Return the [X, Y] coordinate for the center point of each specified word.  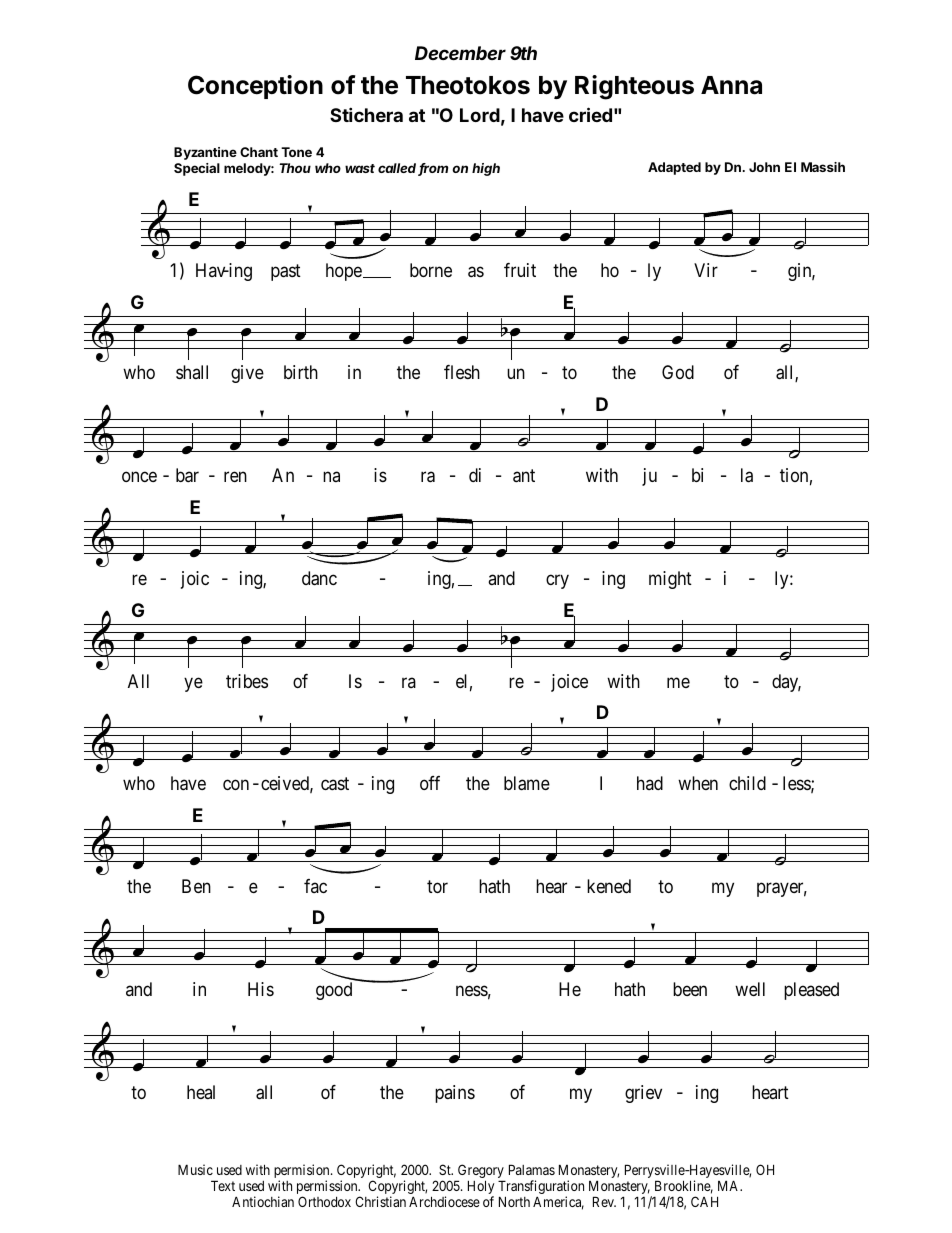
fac [315, 886]
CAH [704, 1201]
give [247, 374]
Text [223, 1185]
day [786, 683]
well [750, 989]
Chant [259, 152]
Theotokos [468, 85]
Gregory [480, 1172]
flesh [462, 372]
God [678, 372]
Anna [731, 85]
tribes [247, 681]
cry [557, 581]
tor [437, 886]
